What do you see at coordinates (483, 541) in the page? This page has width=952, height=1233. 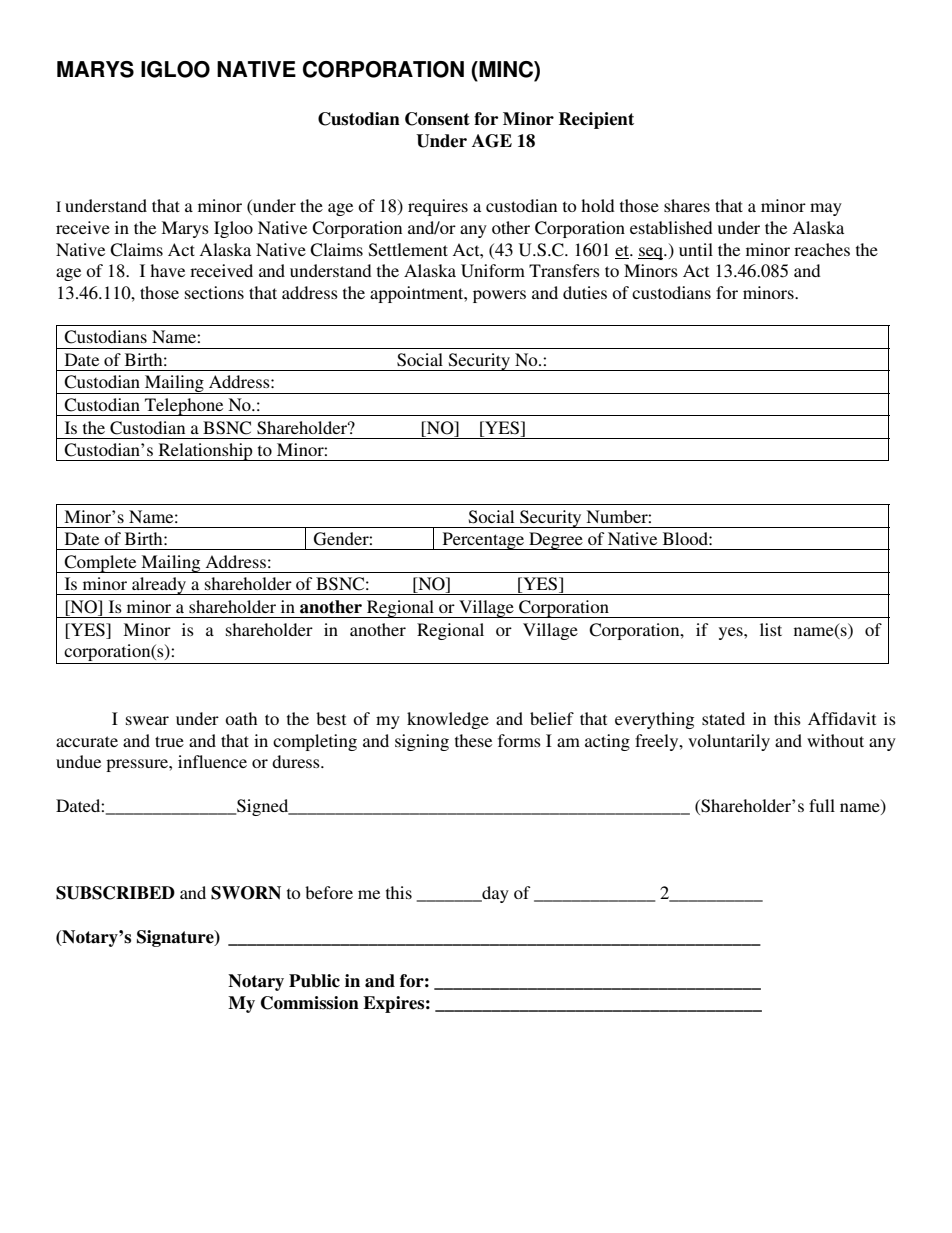 I see `Percentage` at bounding box center [483, 541].
